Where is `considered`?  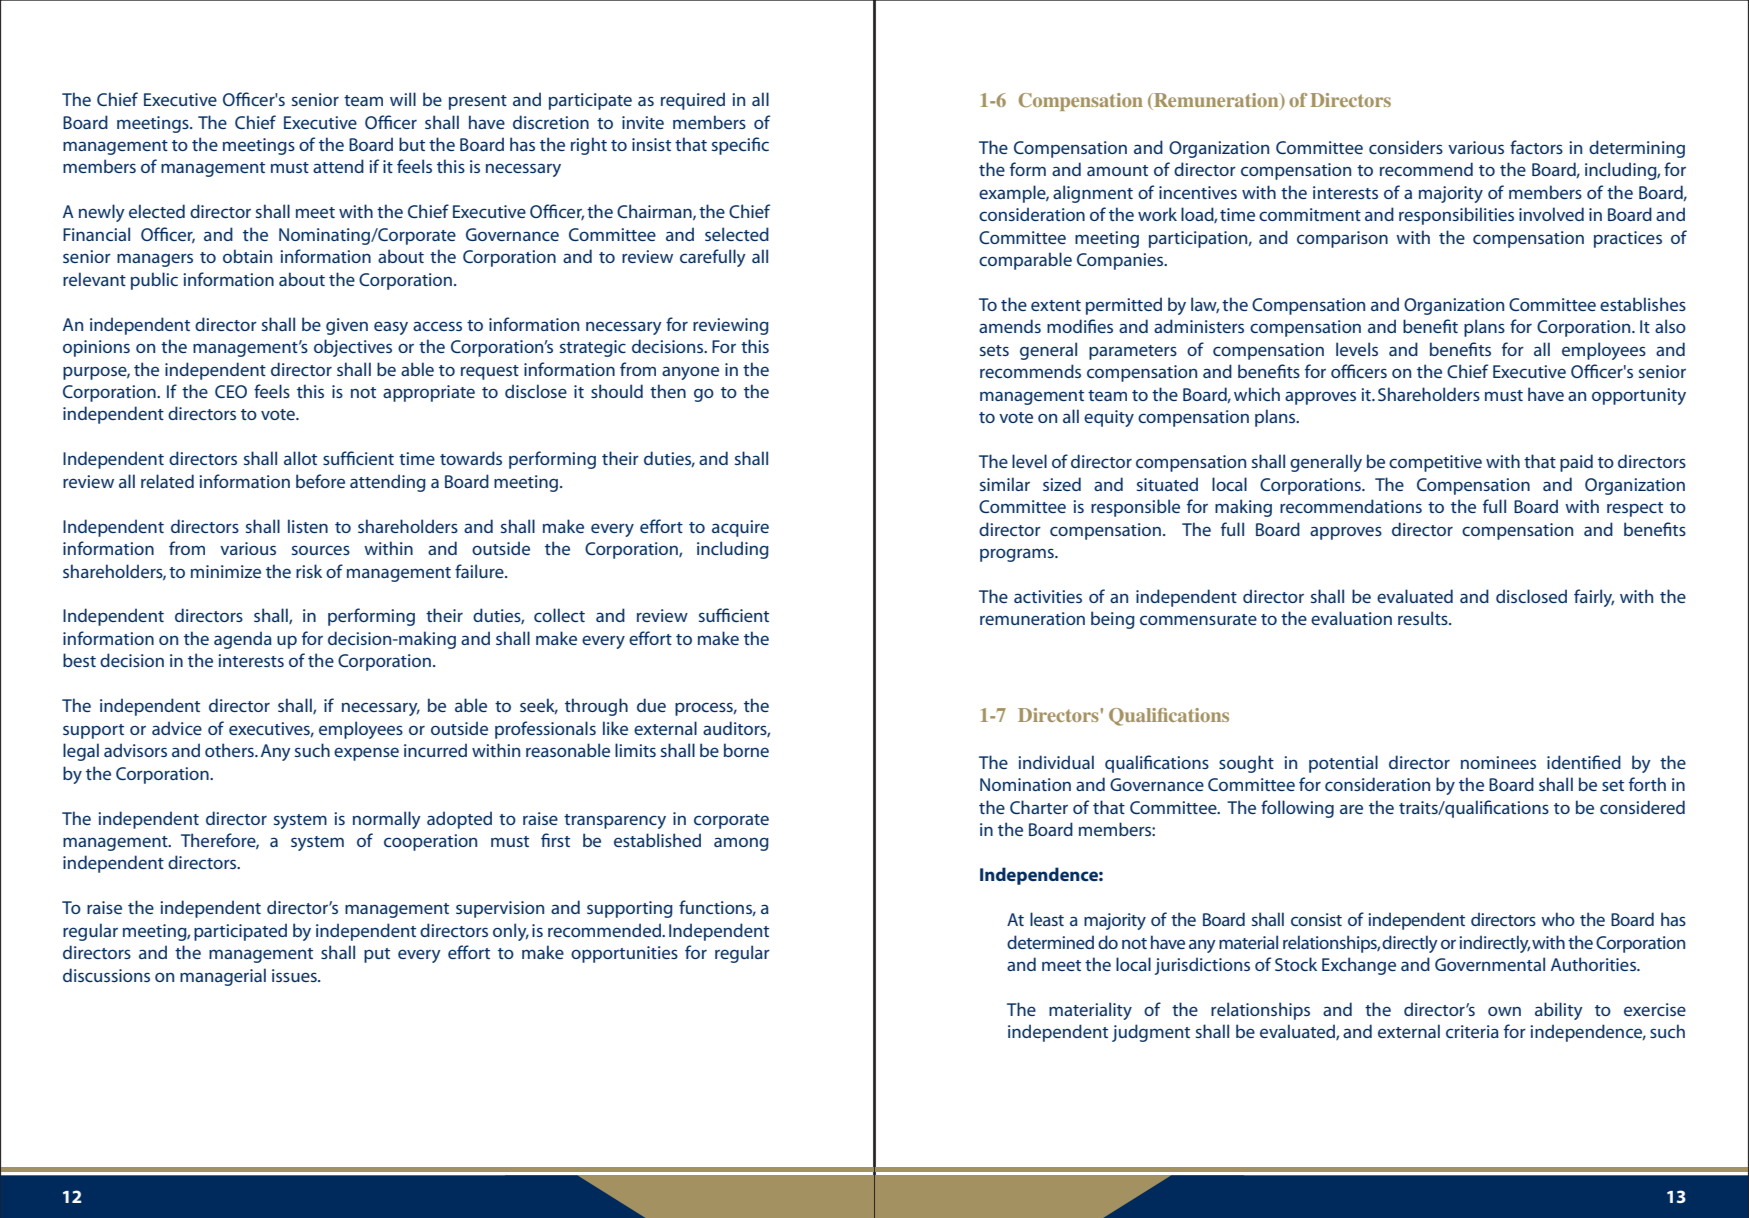 considered is located at coordinates (1642, 807).
